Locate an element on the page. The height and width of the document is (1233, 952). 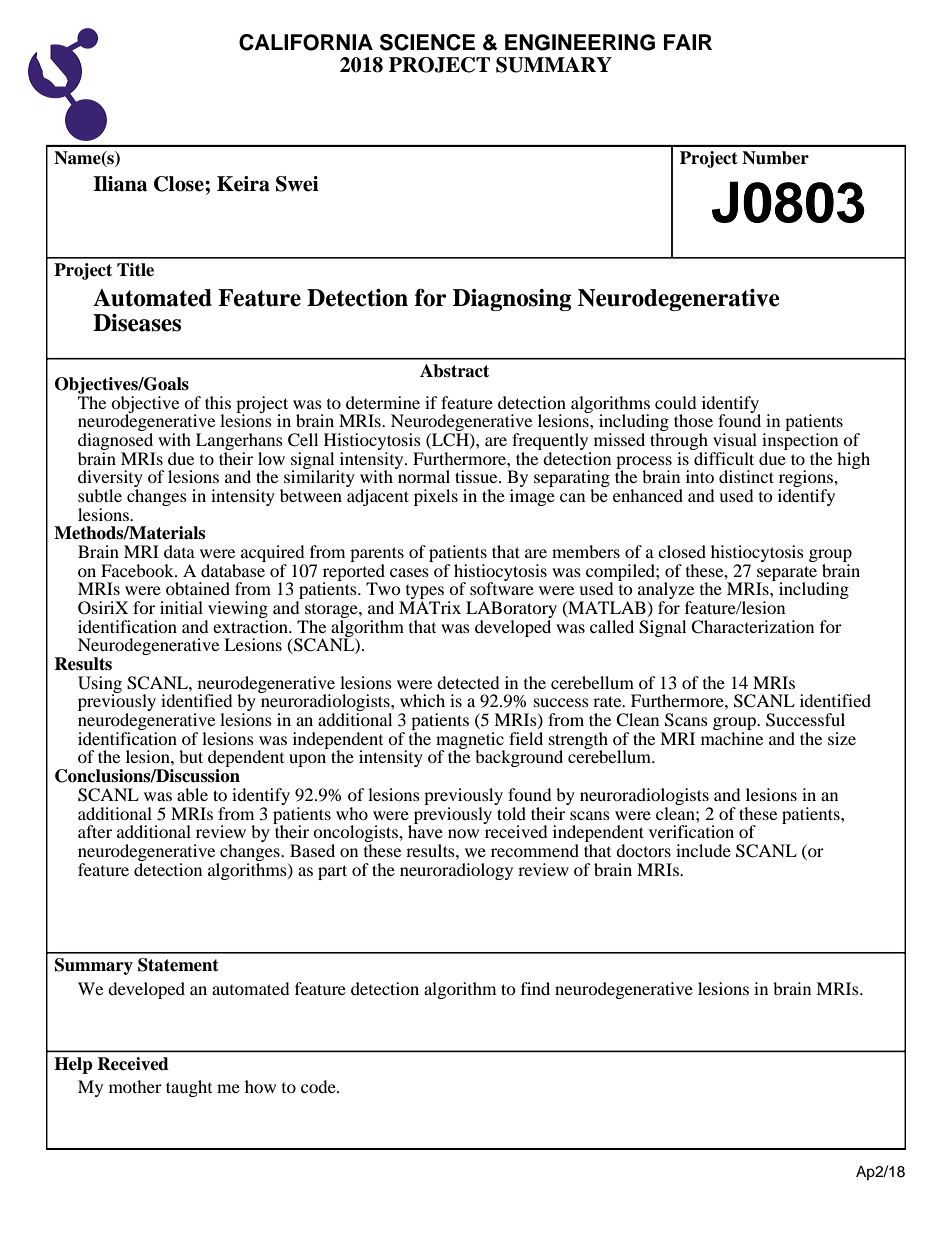
this is located at coordinates (218, 402).
